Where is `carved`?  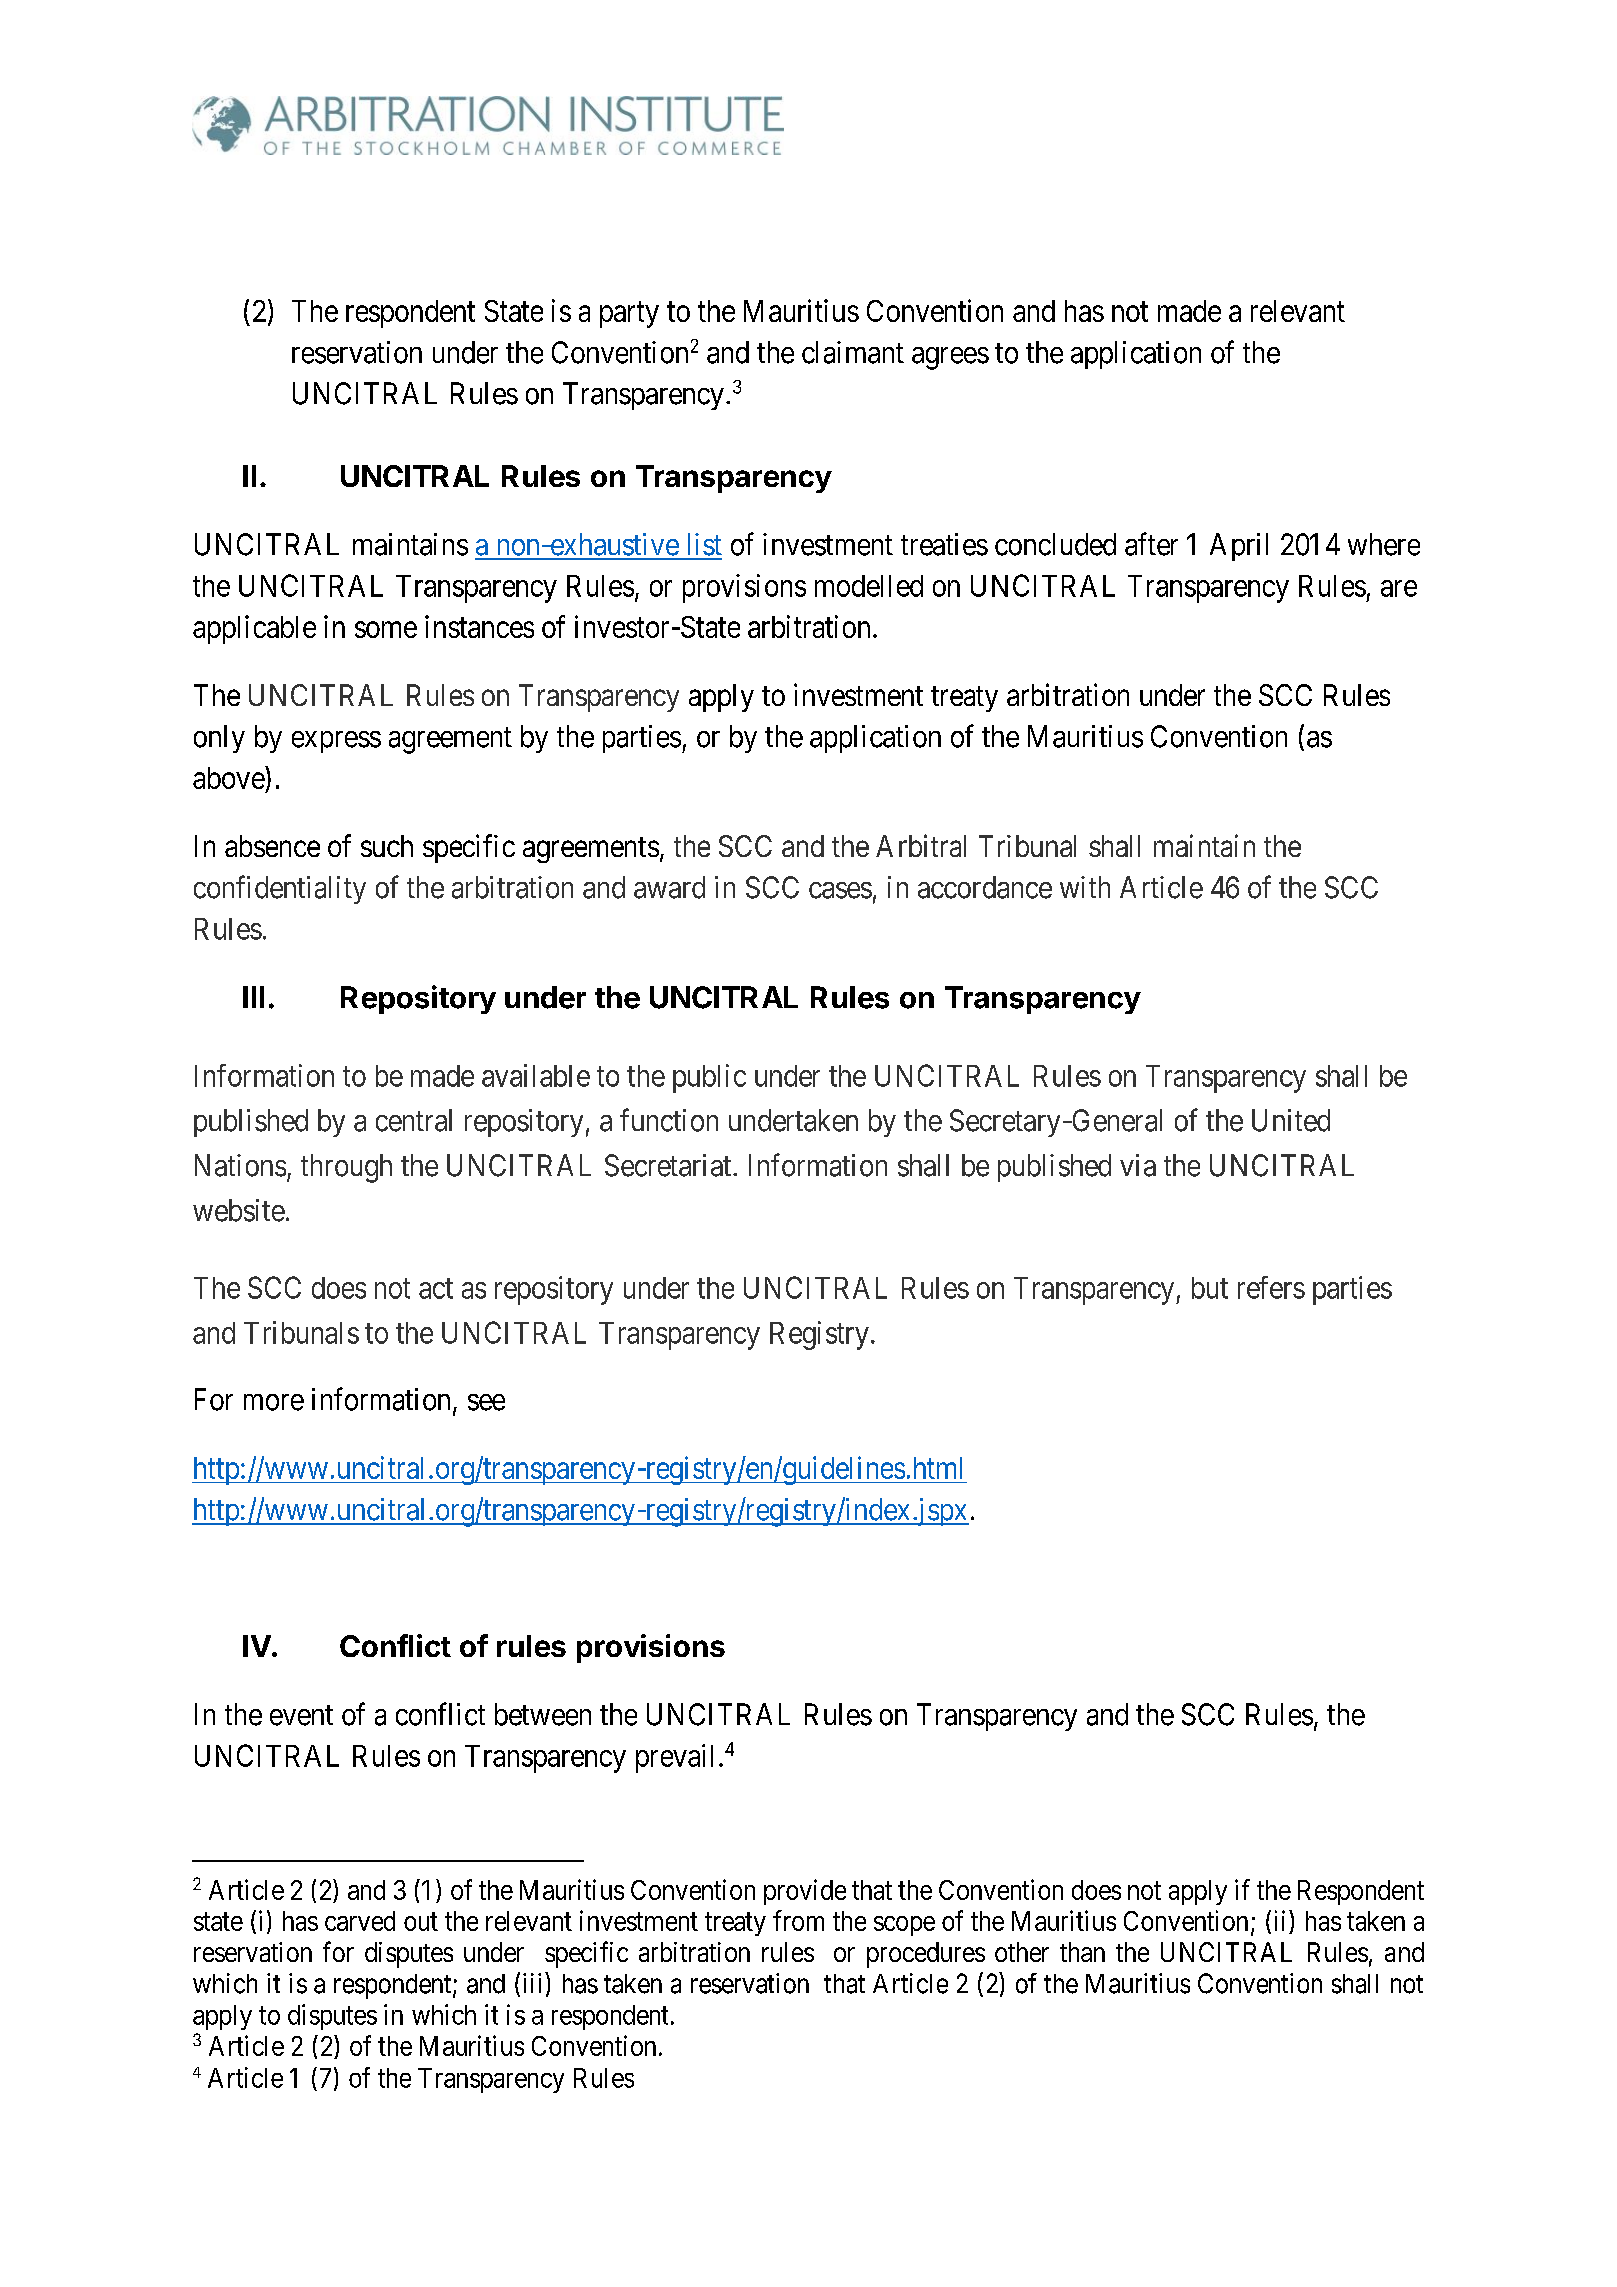
carved is located at coordinates (360, 1921).
